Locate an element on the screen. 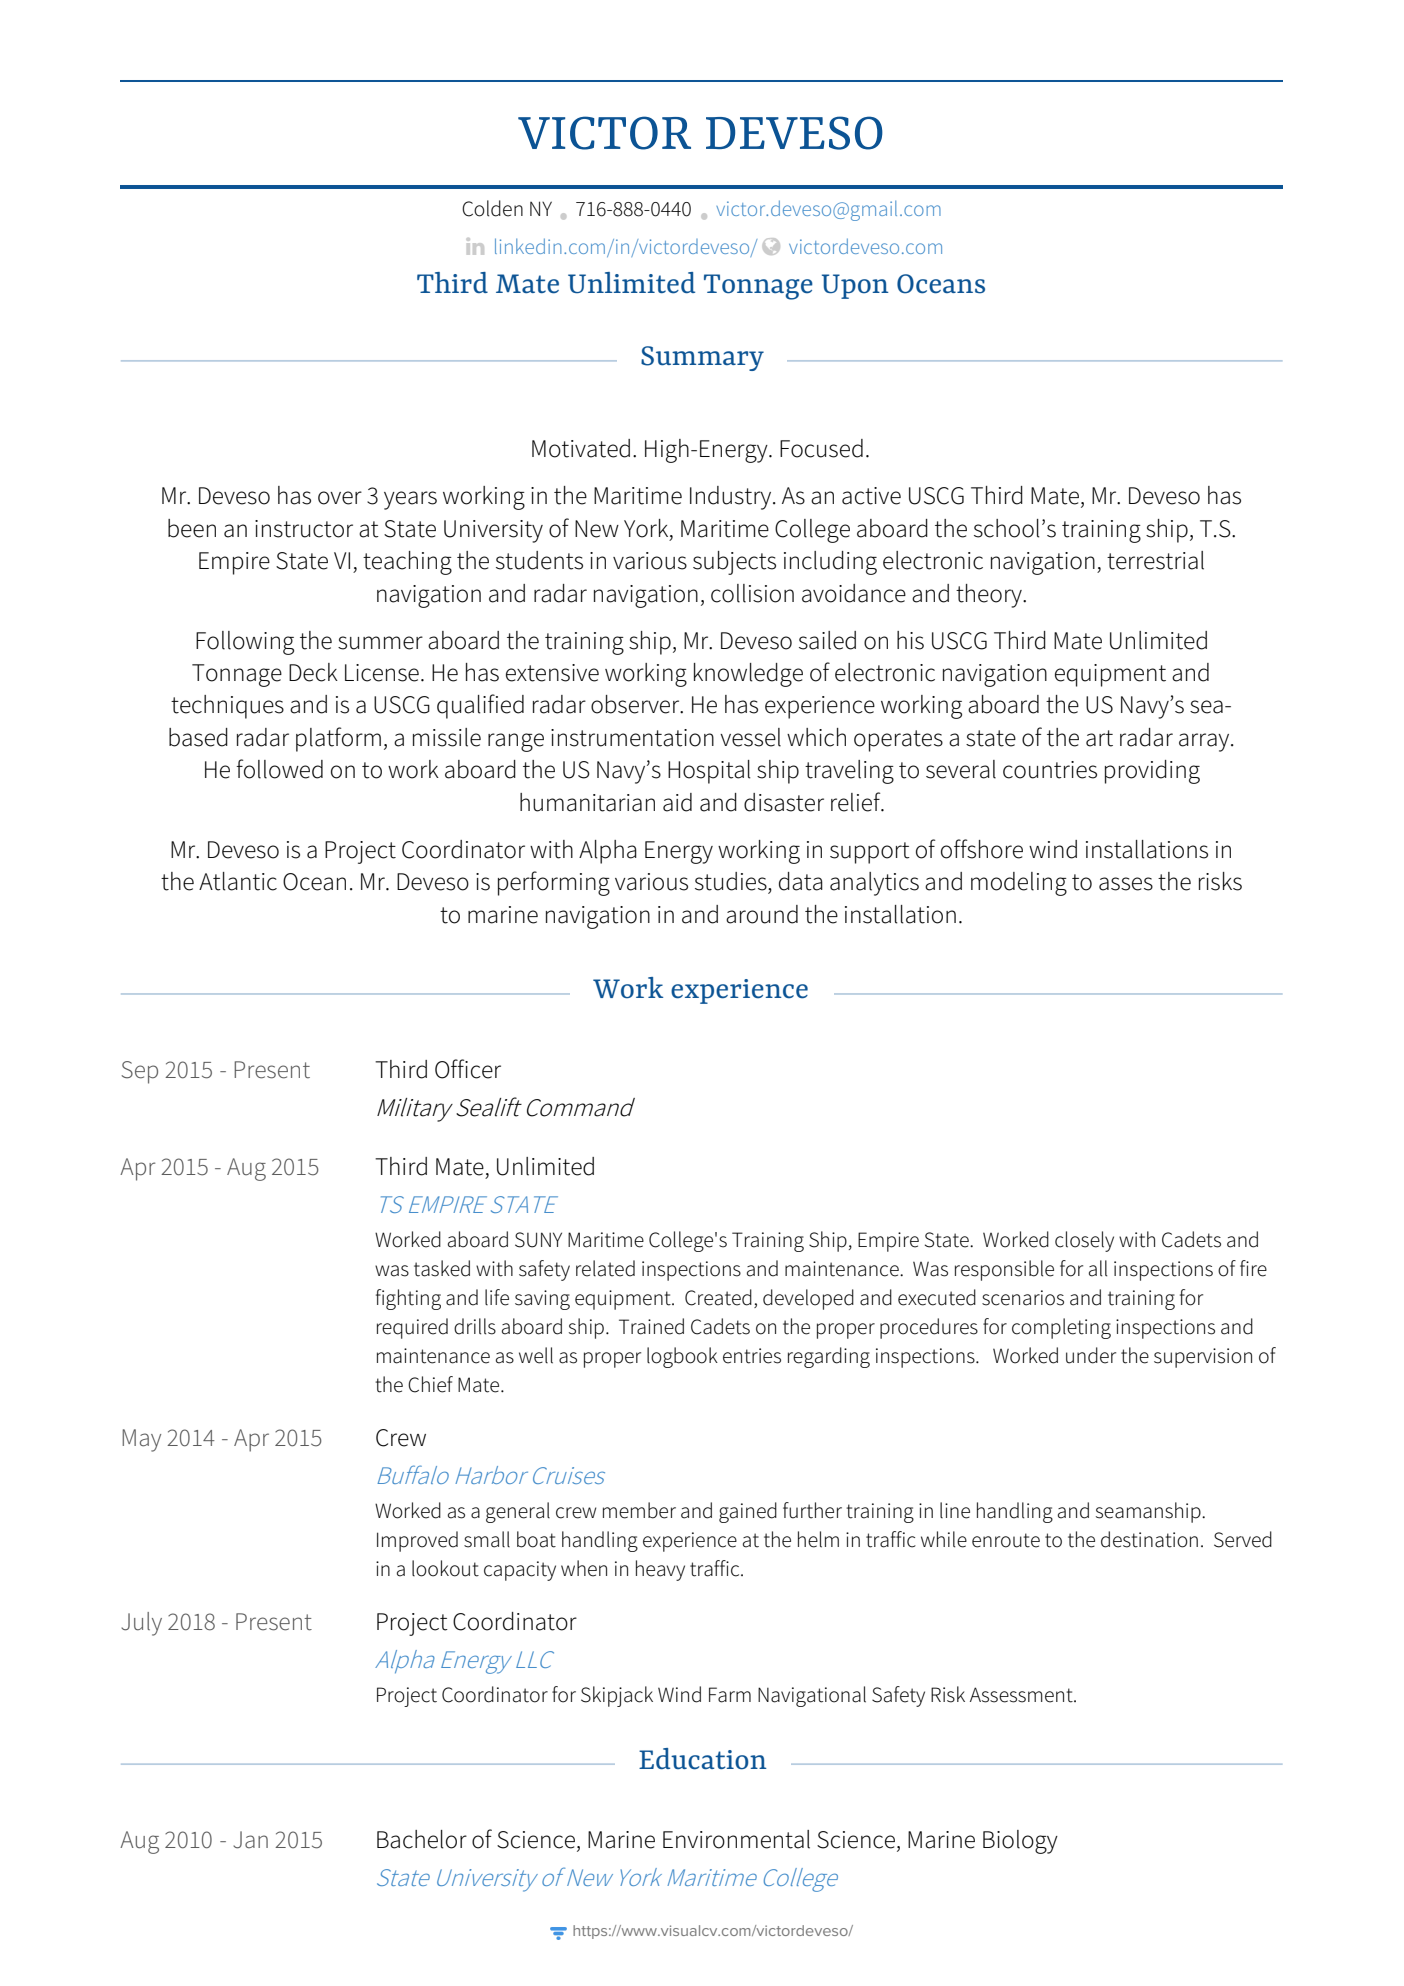 This screenshot has height=1986, width=1404. over is located at coordinates (340, 498).
